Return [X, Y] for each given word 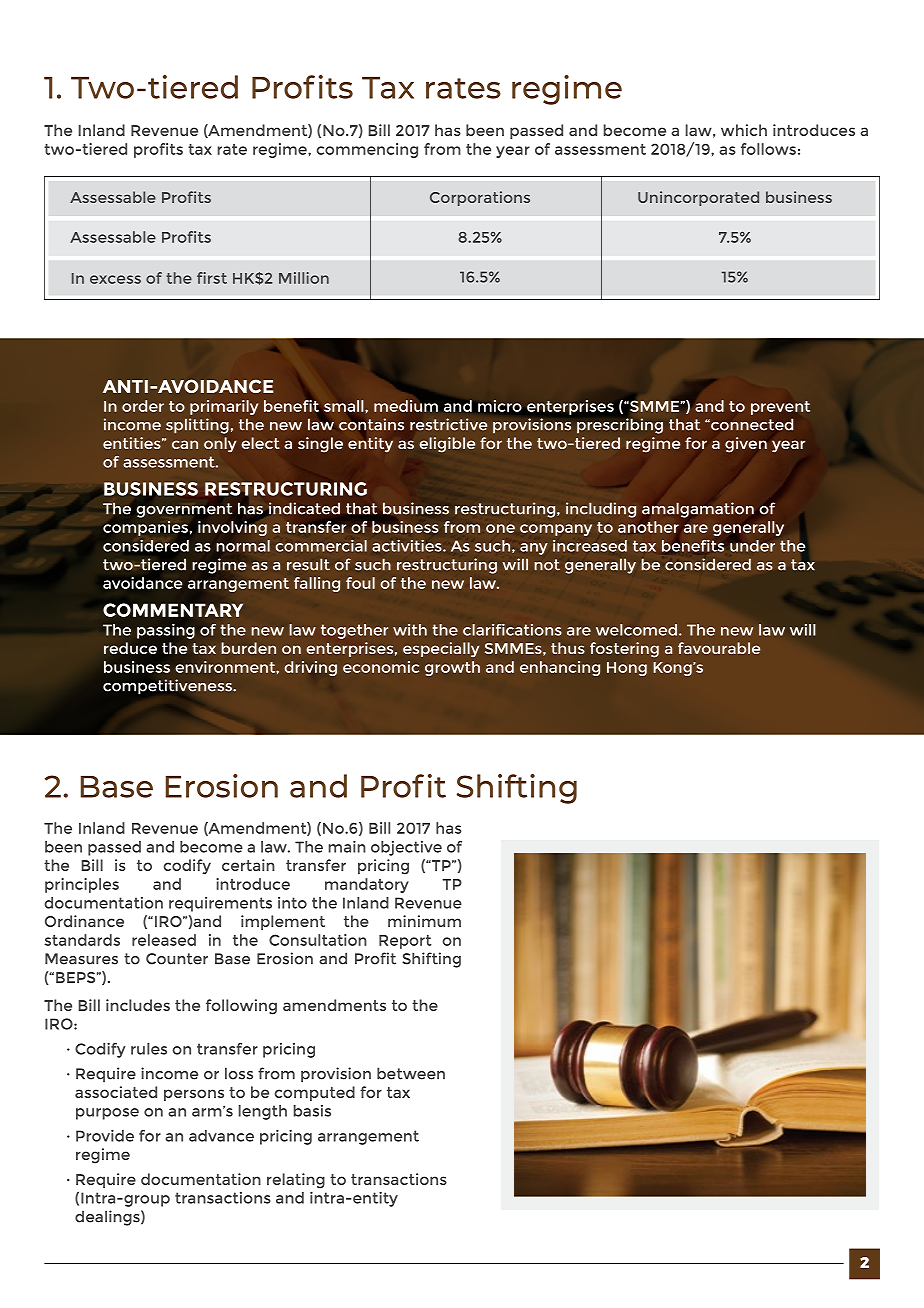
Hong [627, 669]
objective [406, 848]
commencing [367, 150]
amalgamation [698, 510]
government [184, 510]
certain [248, 865]
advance [221, 1136]
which [744, 130]
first [212, 278]
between [411, 1073]
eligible [447, 445]
